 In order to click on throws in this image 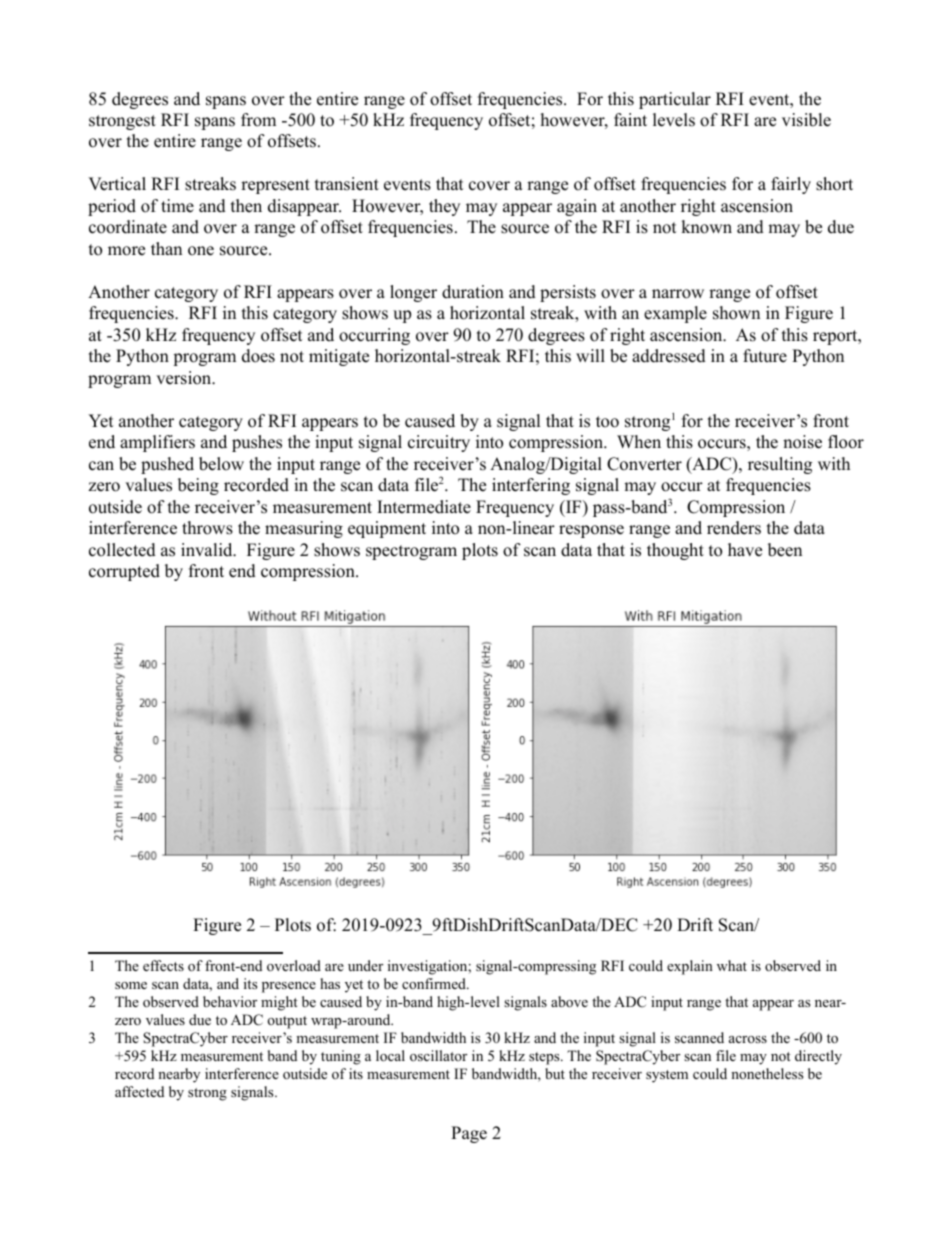, I will do `click(207, 528)`.
